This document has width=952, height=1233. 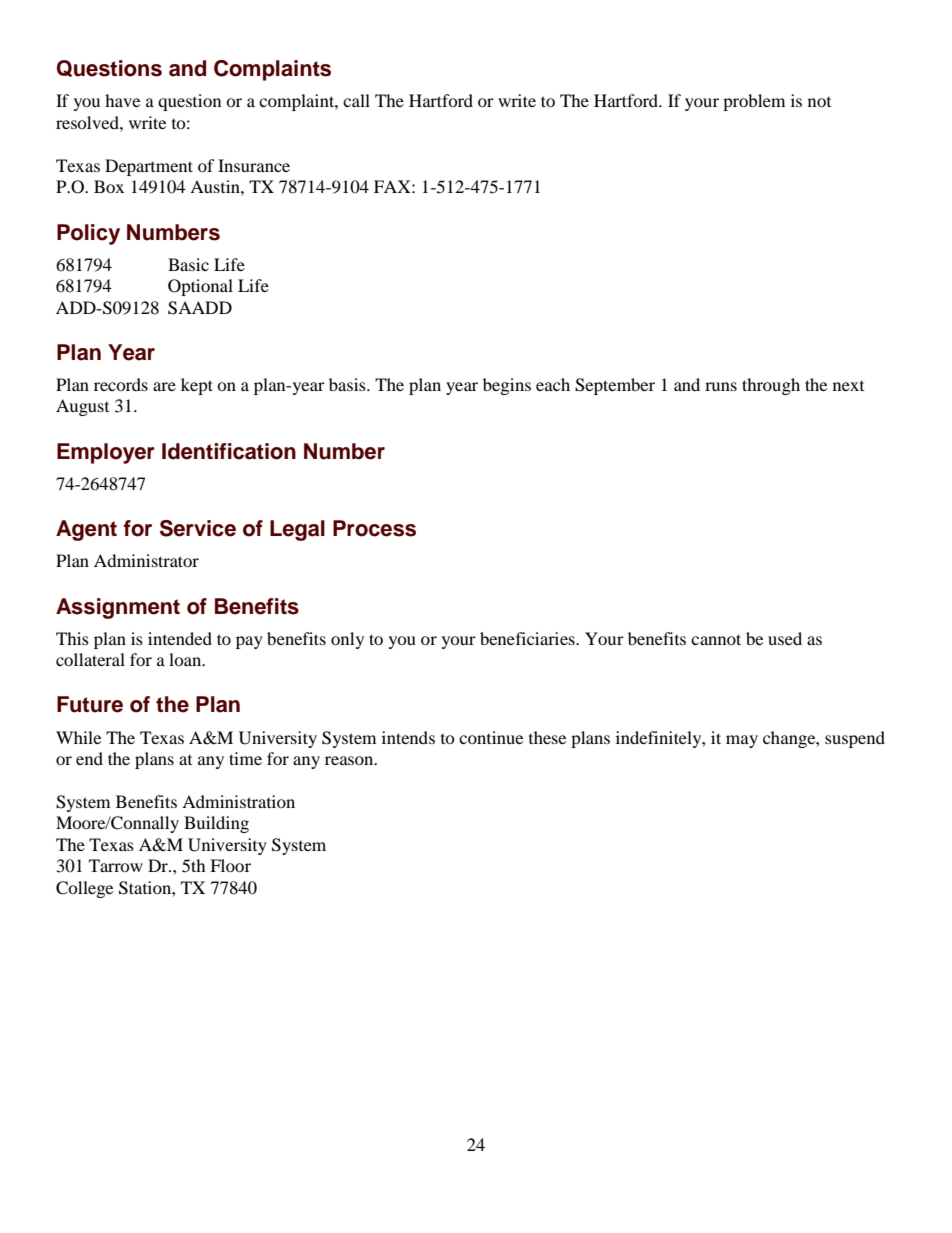 What do you see at coordinates (754, 102) in the document?
I see `problem` at bounding box center [754, 102].
